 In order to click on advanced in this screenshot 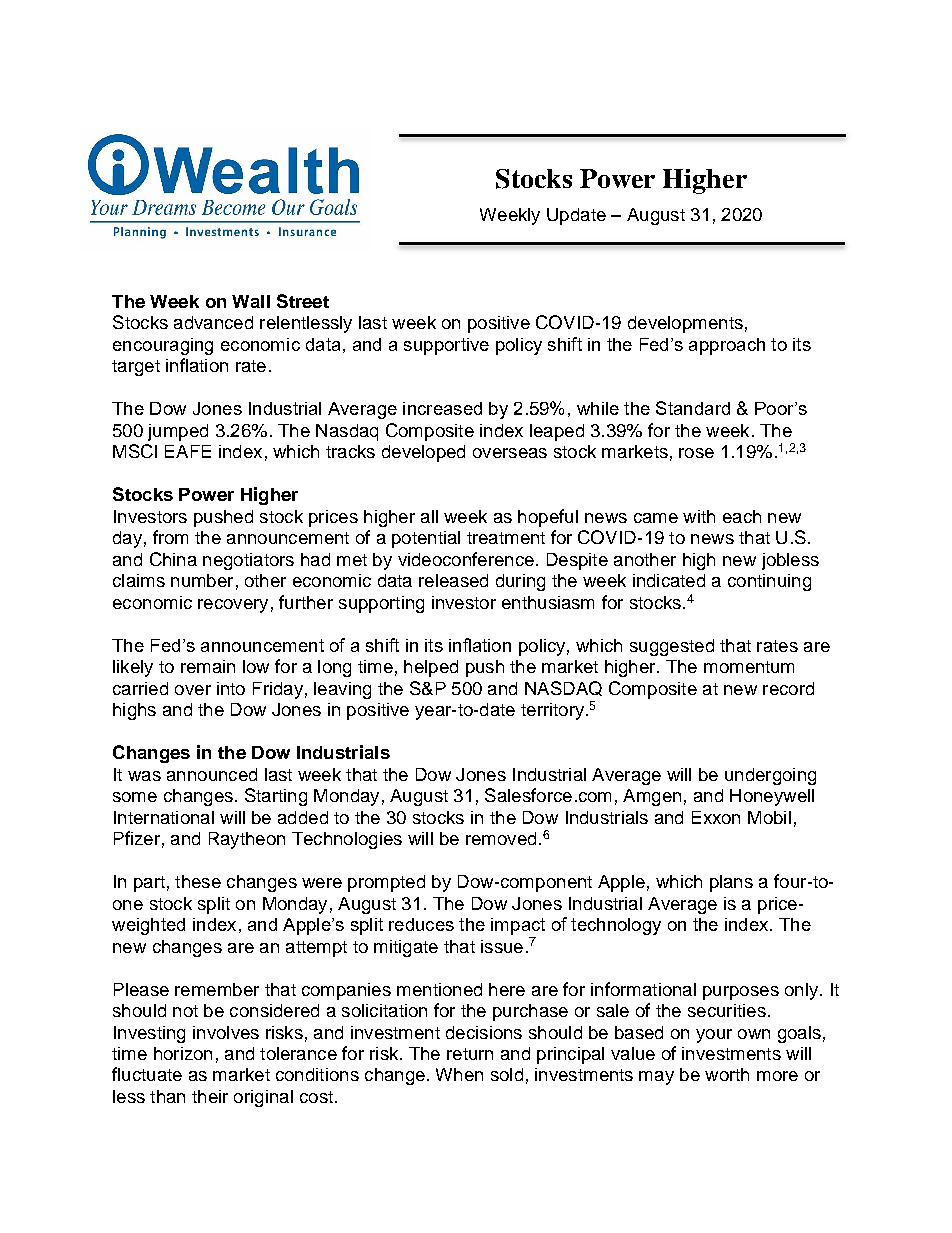, I will do `click(213, 322)`.
